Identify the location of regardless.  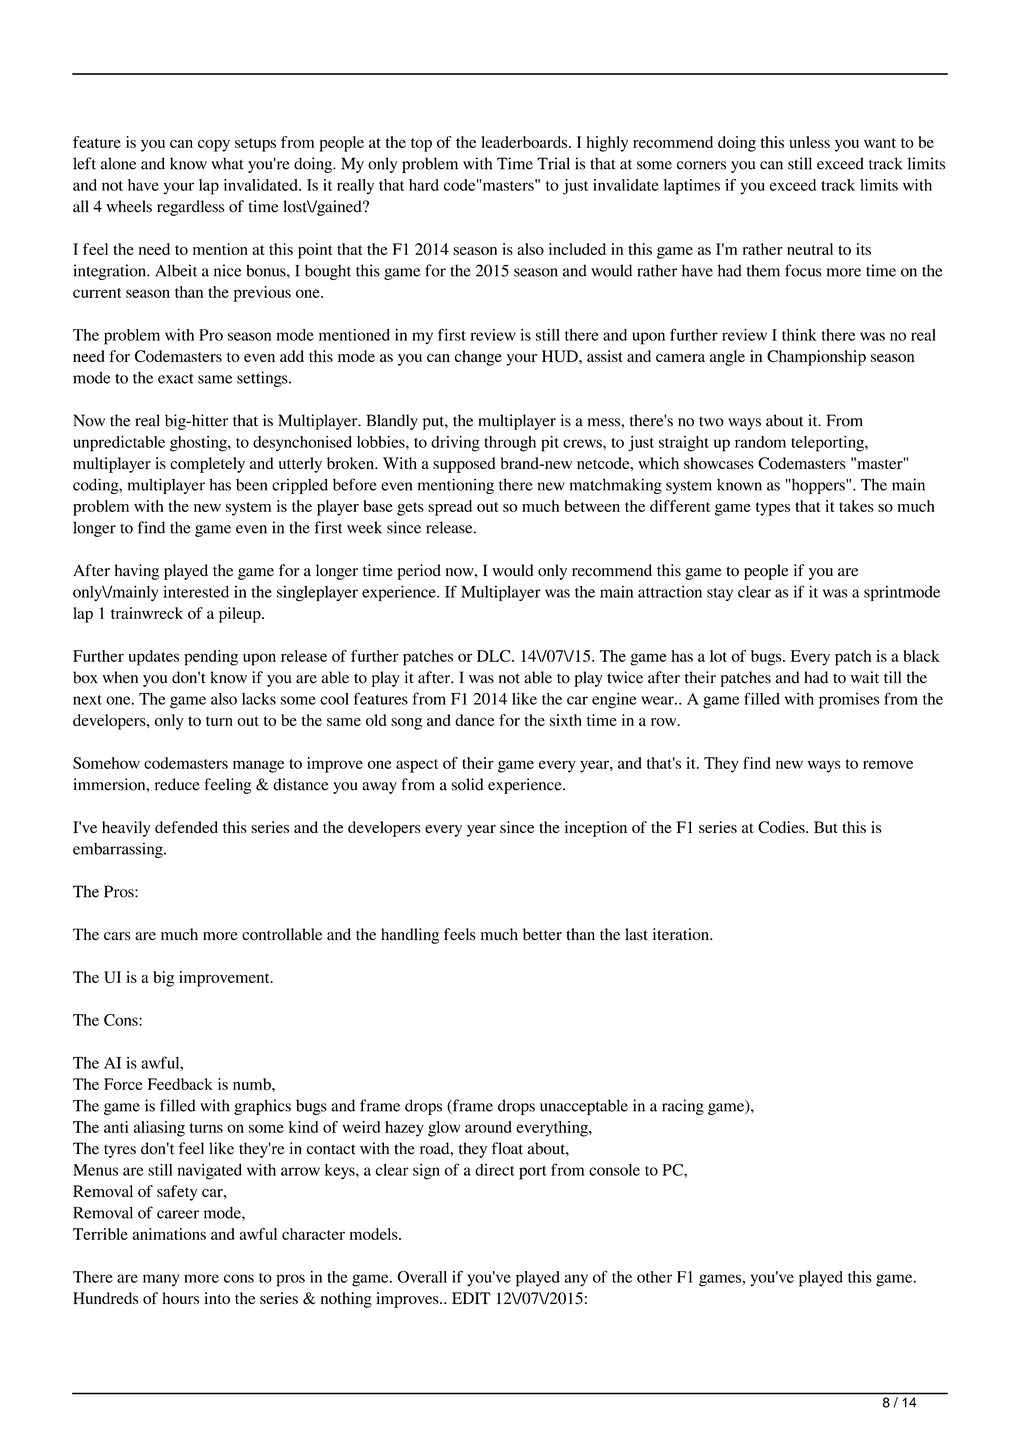
(190, 208).
